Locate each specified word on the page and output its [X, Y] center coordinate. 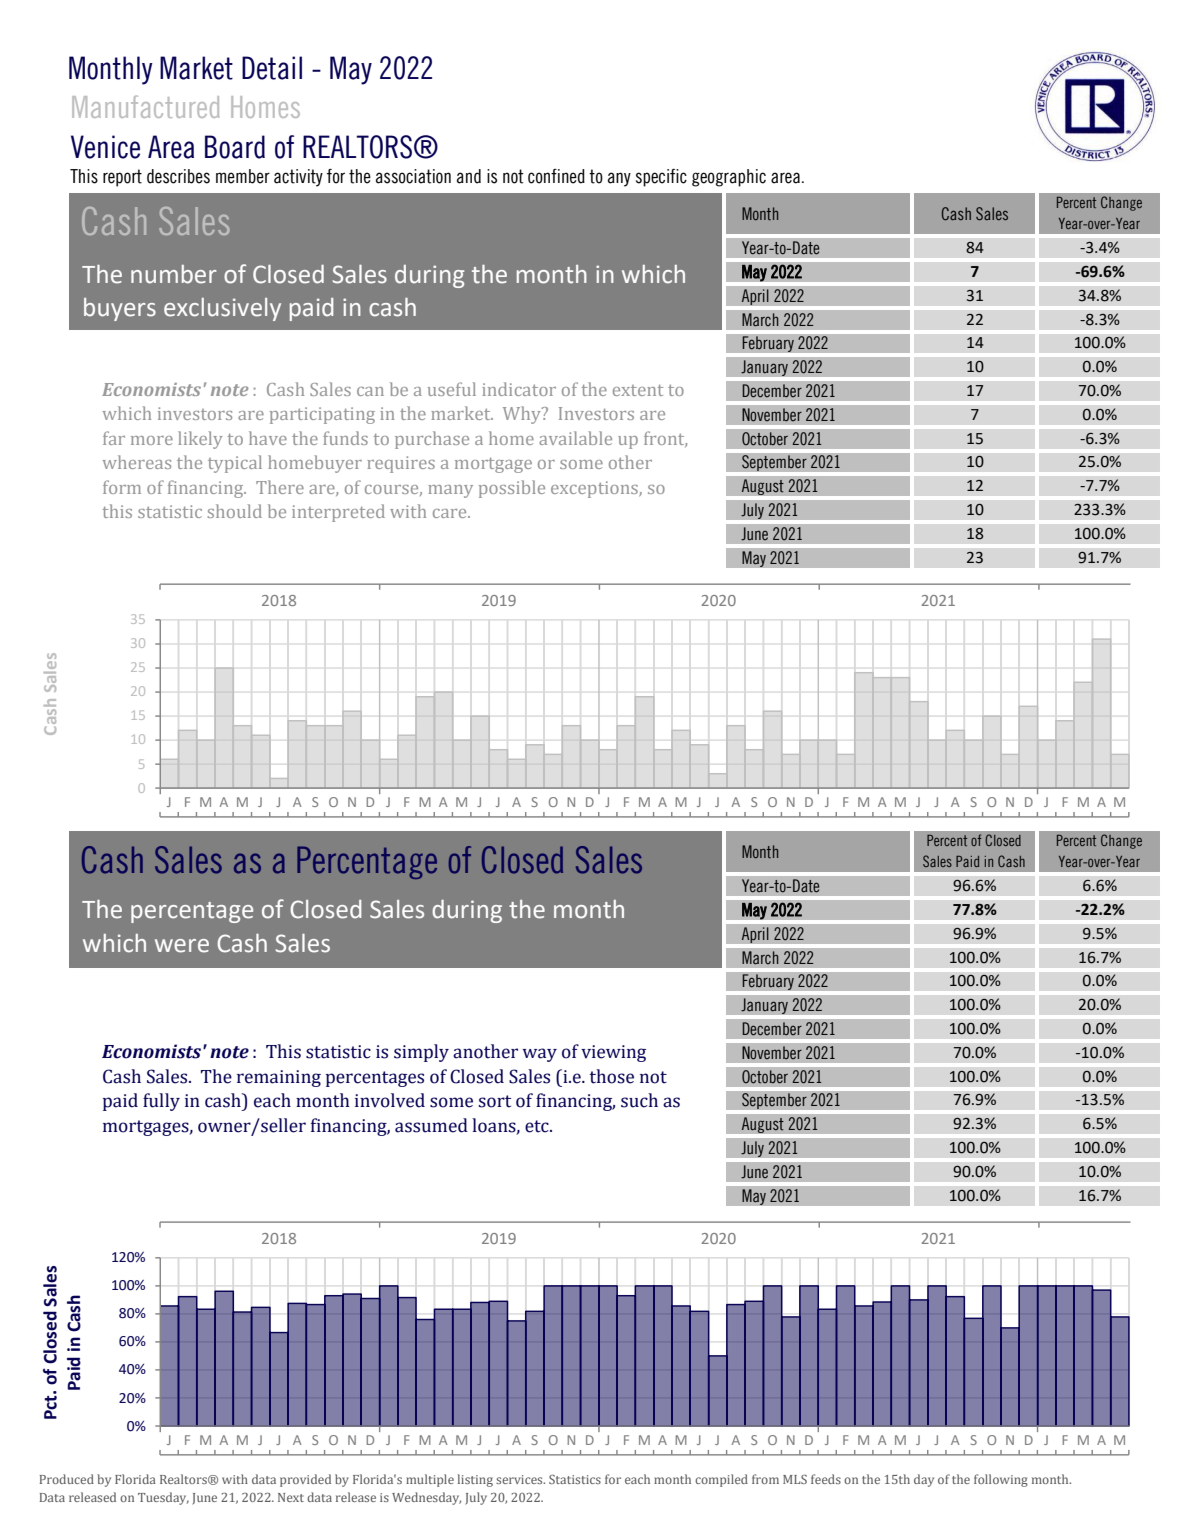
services [520, 1479]
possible [512, 489]
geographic [729, 178]
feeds [826, 1479]
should [234, 511]
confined [556, 176]
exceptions [595, 489]
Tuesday [163, 1498]
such [639, 1100]
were [182, 946]
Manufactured [145, 106]
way [539, 1055]
